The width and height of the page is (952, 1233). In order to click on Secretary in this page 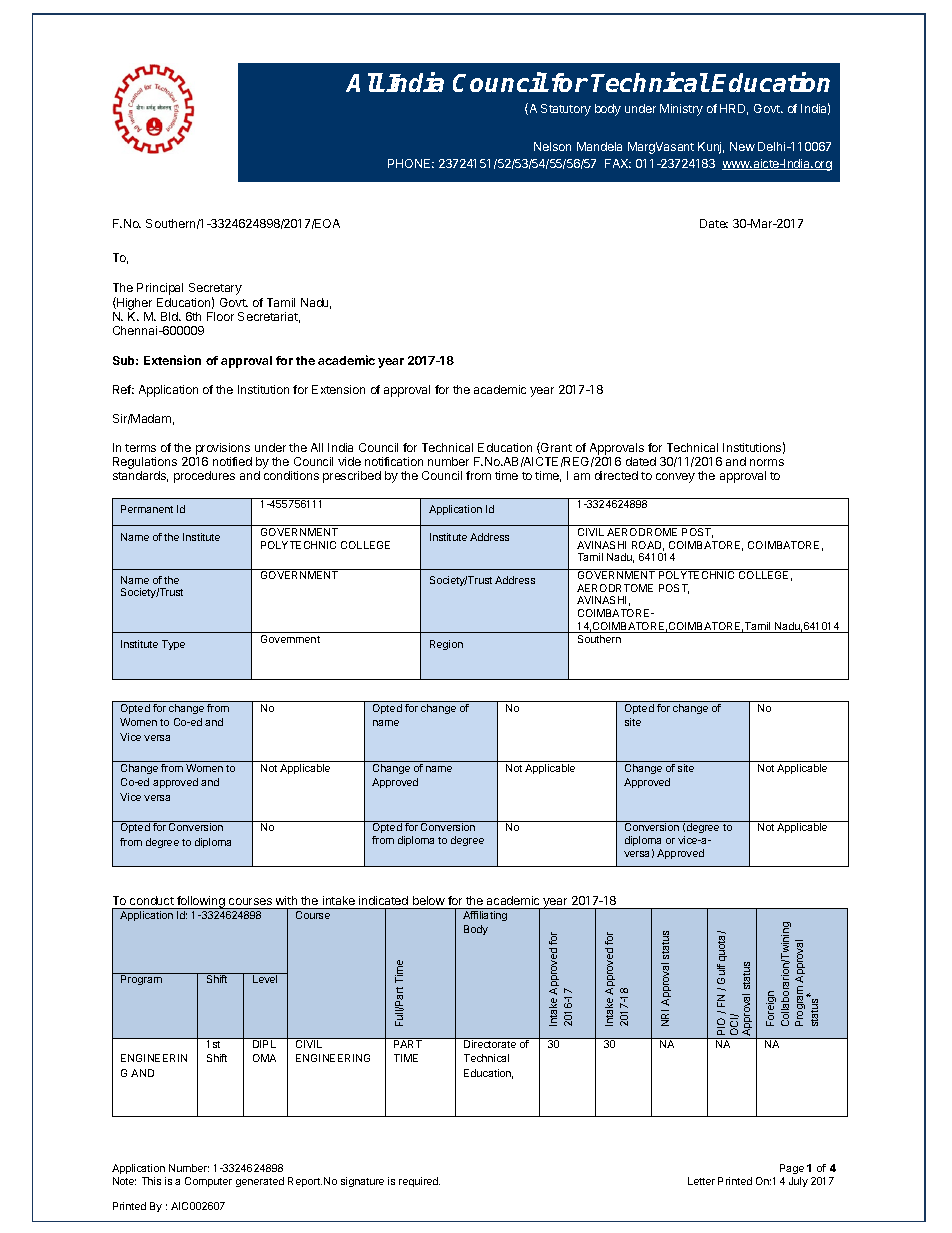, I will do `click(215, 290)`.
